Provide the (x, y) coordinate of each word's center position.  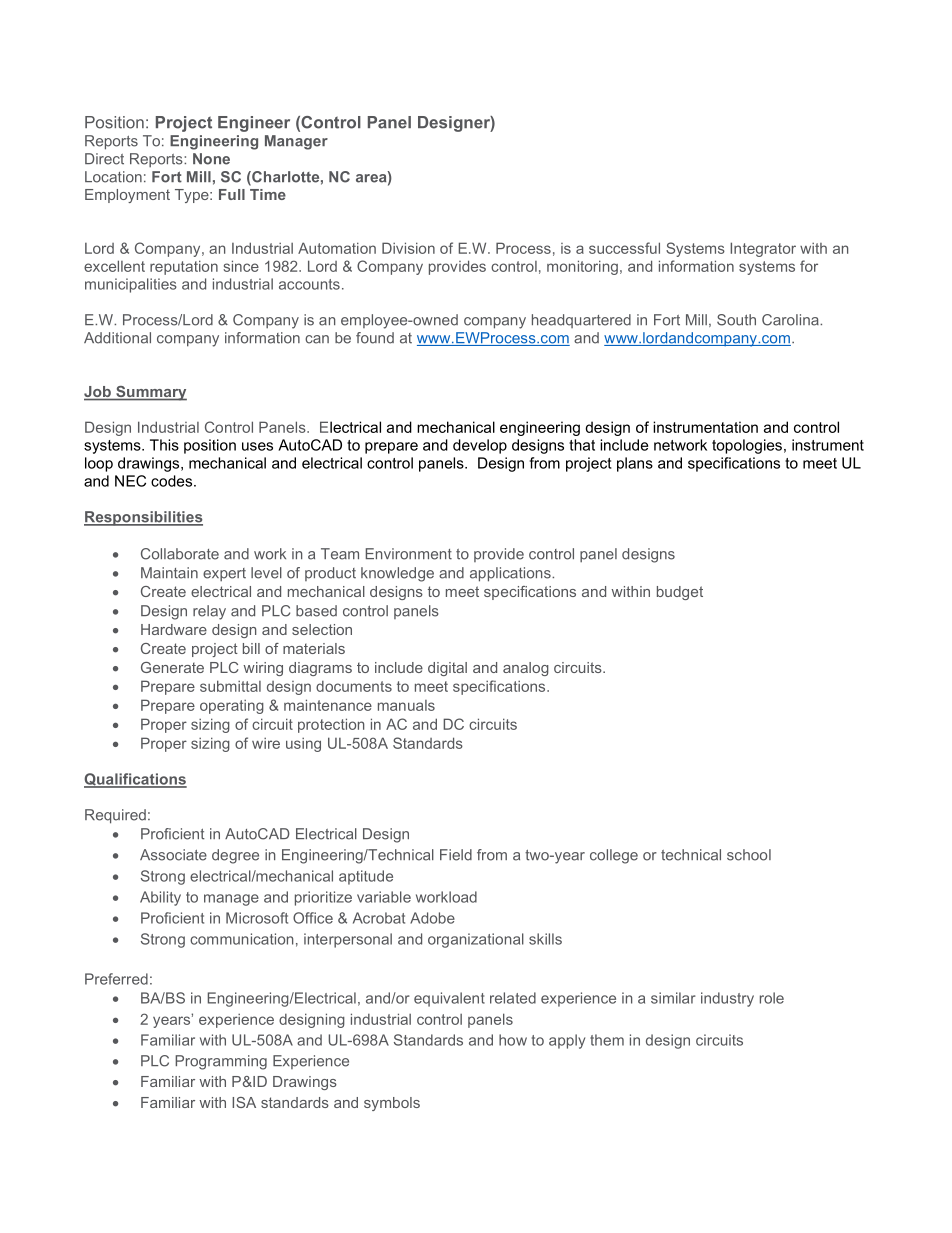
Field (456, 855)
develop (480, 446)
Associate (173, 855)
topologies (747, 446)
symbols (392, 1104)
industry (727, 999)
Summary (150, 393)
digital (447, 669)
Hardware (174, 629)
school (749, 855)
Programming (221, 1062)
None (211, 159)
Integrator (763, 249)
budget (680, 593)
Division (408, 248)
